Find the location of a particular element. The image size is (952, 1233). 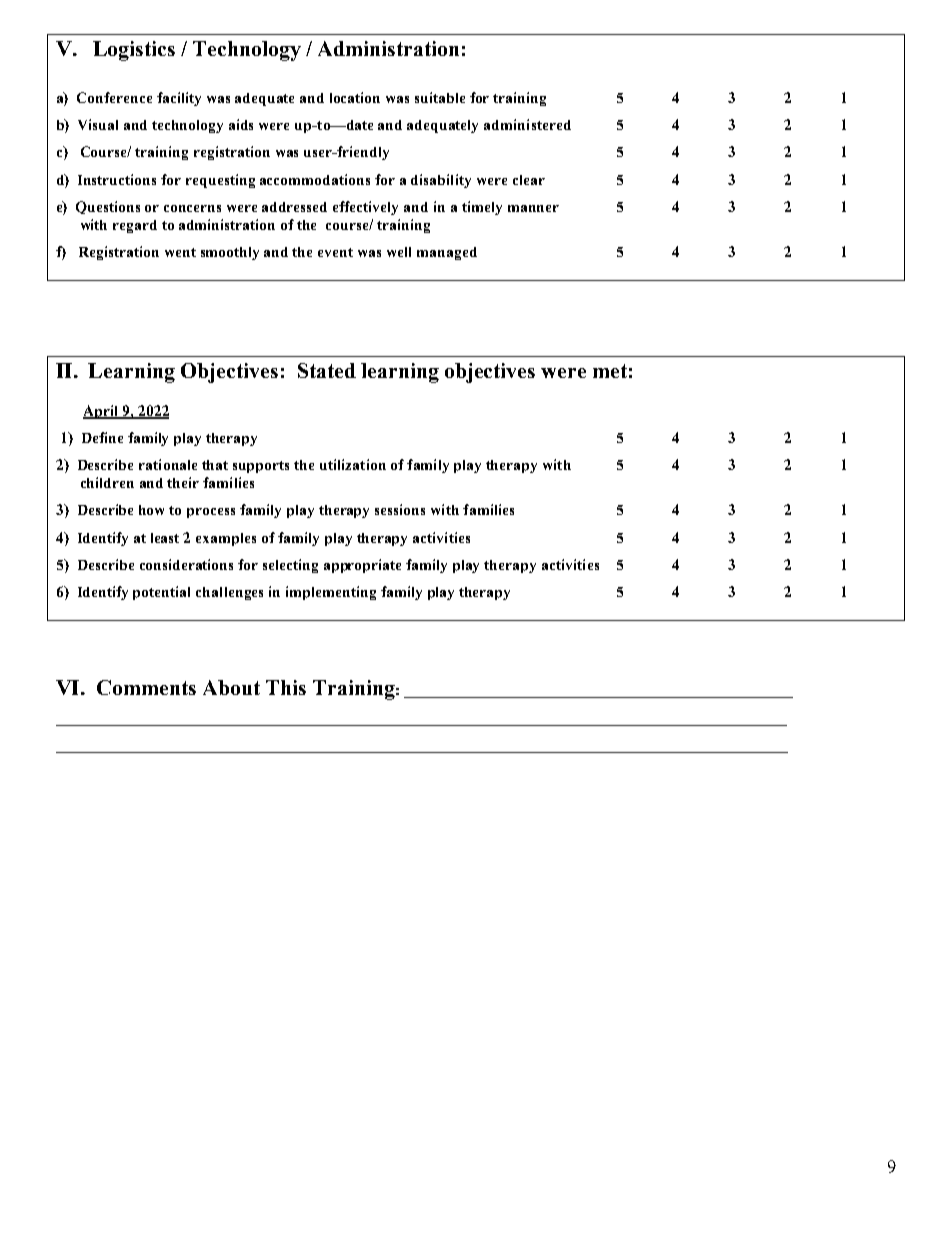

location is located at coordinates (355, 97).
